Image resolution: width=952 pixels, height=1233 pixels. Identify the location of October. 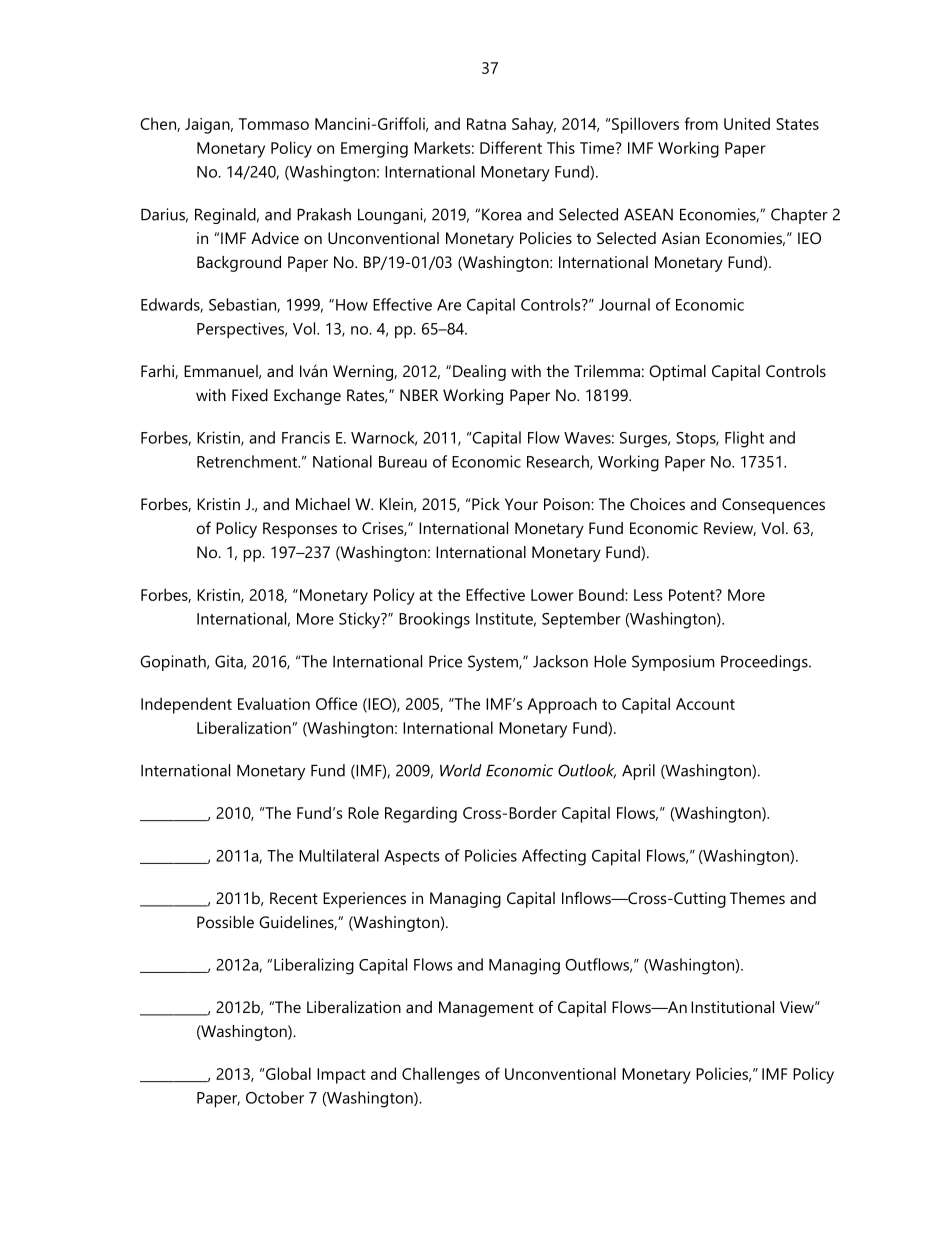
(275, 1097).
